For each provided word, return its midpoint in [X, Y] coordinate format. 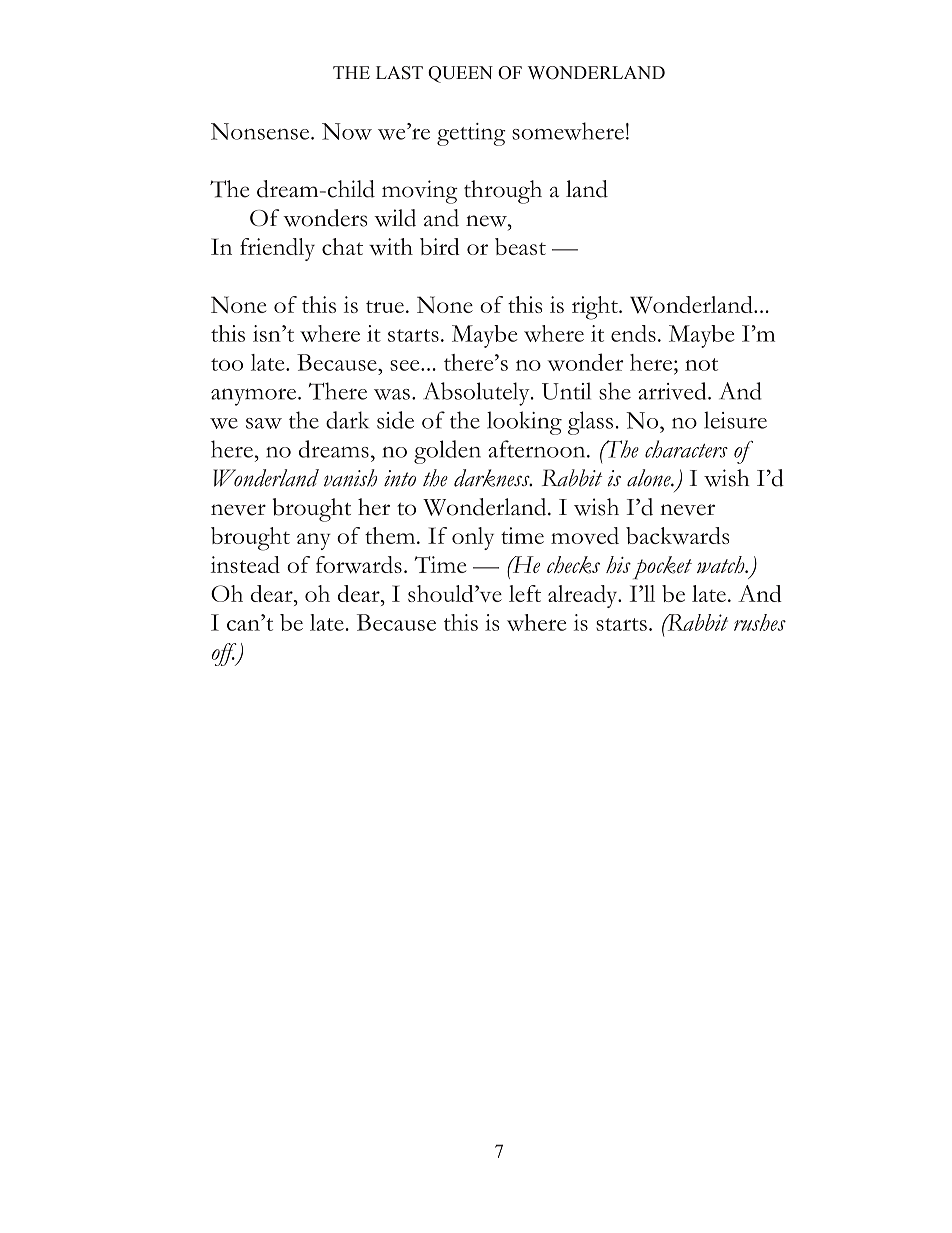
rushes [760, 622]
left [525, 593]
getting [471, 134]
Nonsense [260, 131]
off [225, 654]
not [701, 364]
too [227, 364]
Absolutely [477, 394]
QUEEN [460, 74]
